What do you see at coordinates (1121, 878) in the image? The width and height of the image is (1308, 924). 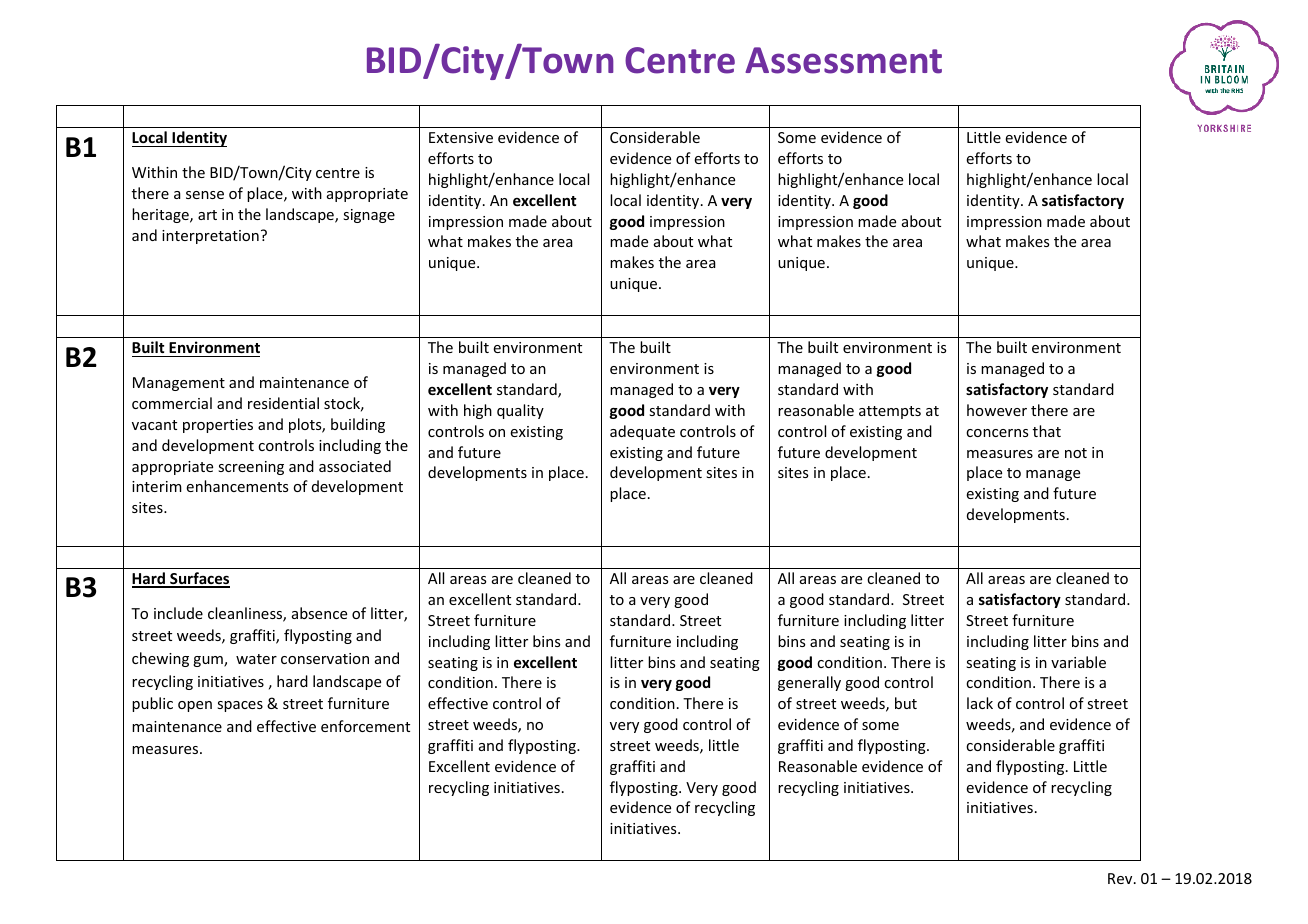 I see `Rev` at bounding box center [1121, 878].
